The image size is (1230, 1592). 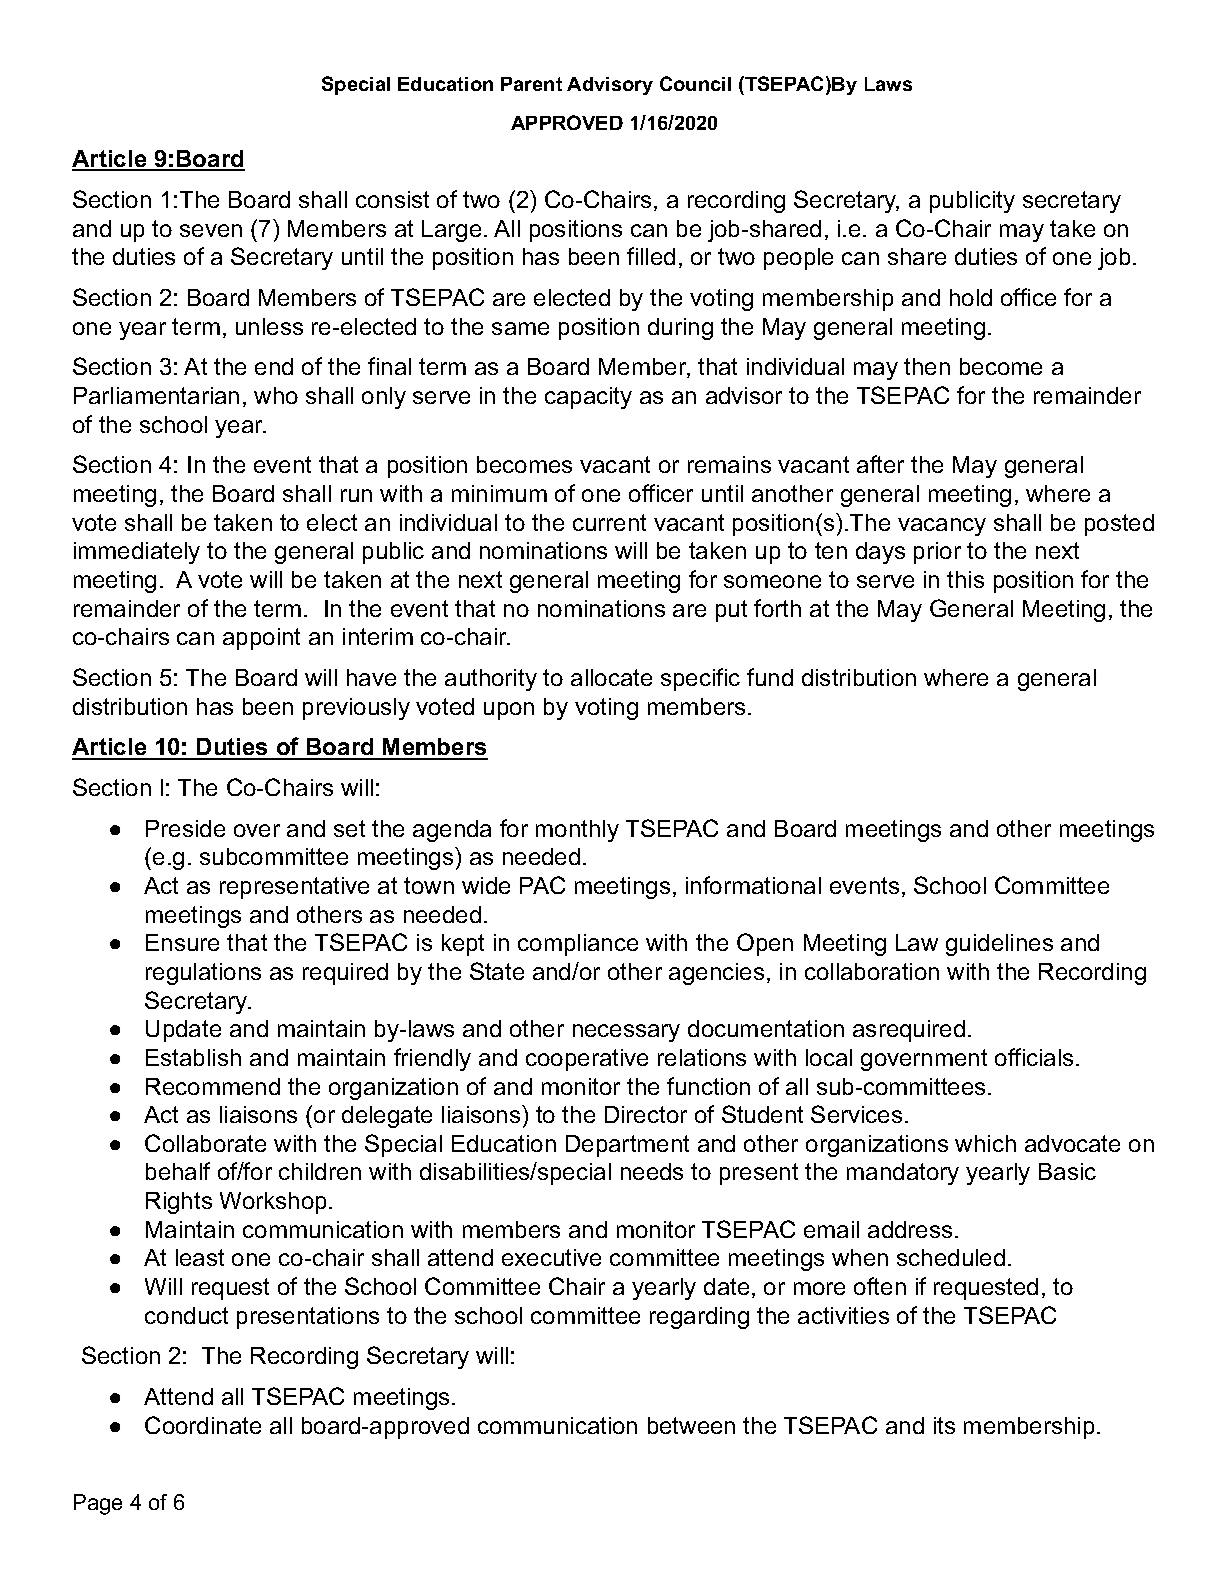 What do you see at coordinates (999, 945) in the screenshot?
I see `guidelines` at bounding box center [999, 945].
